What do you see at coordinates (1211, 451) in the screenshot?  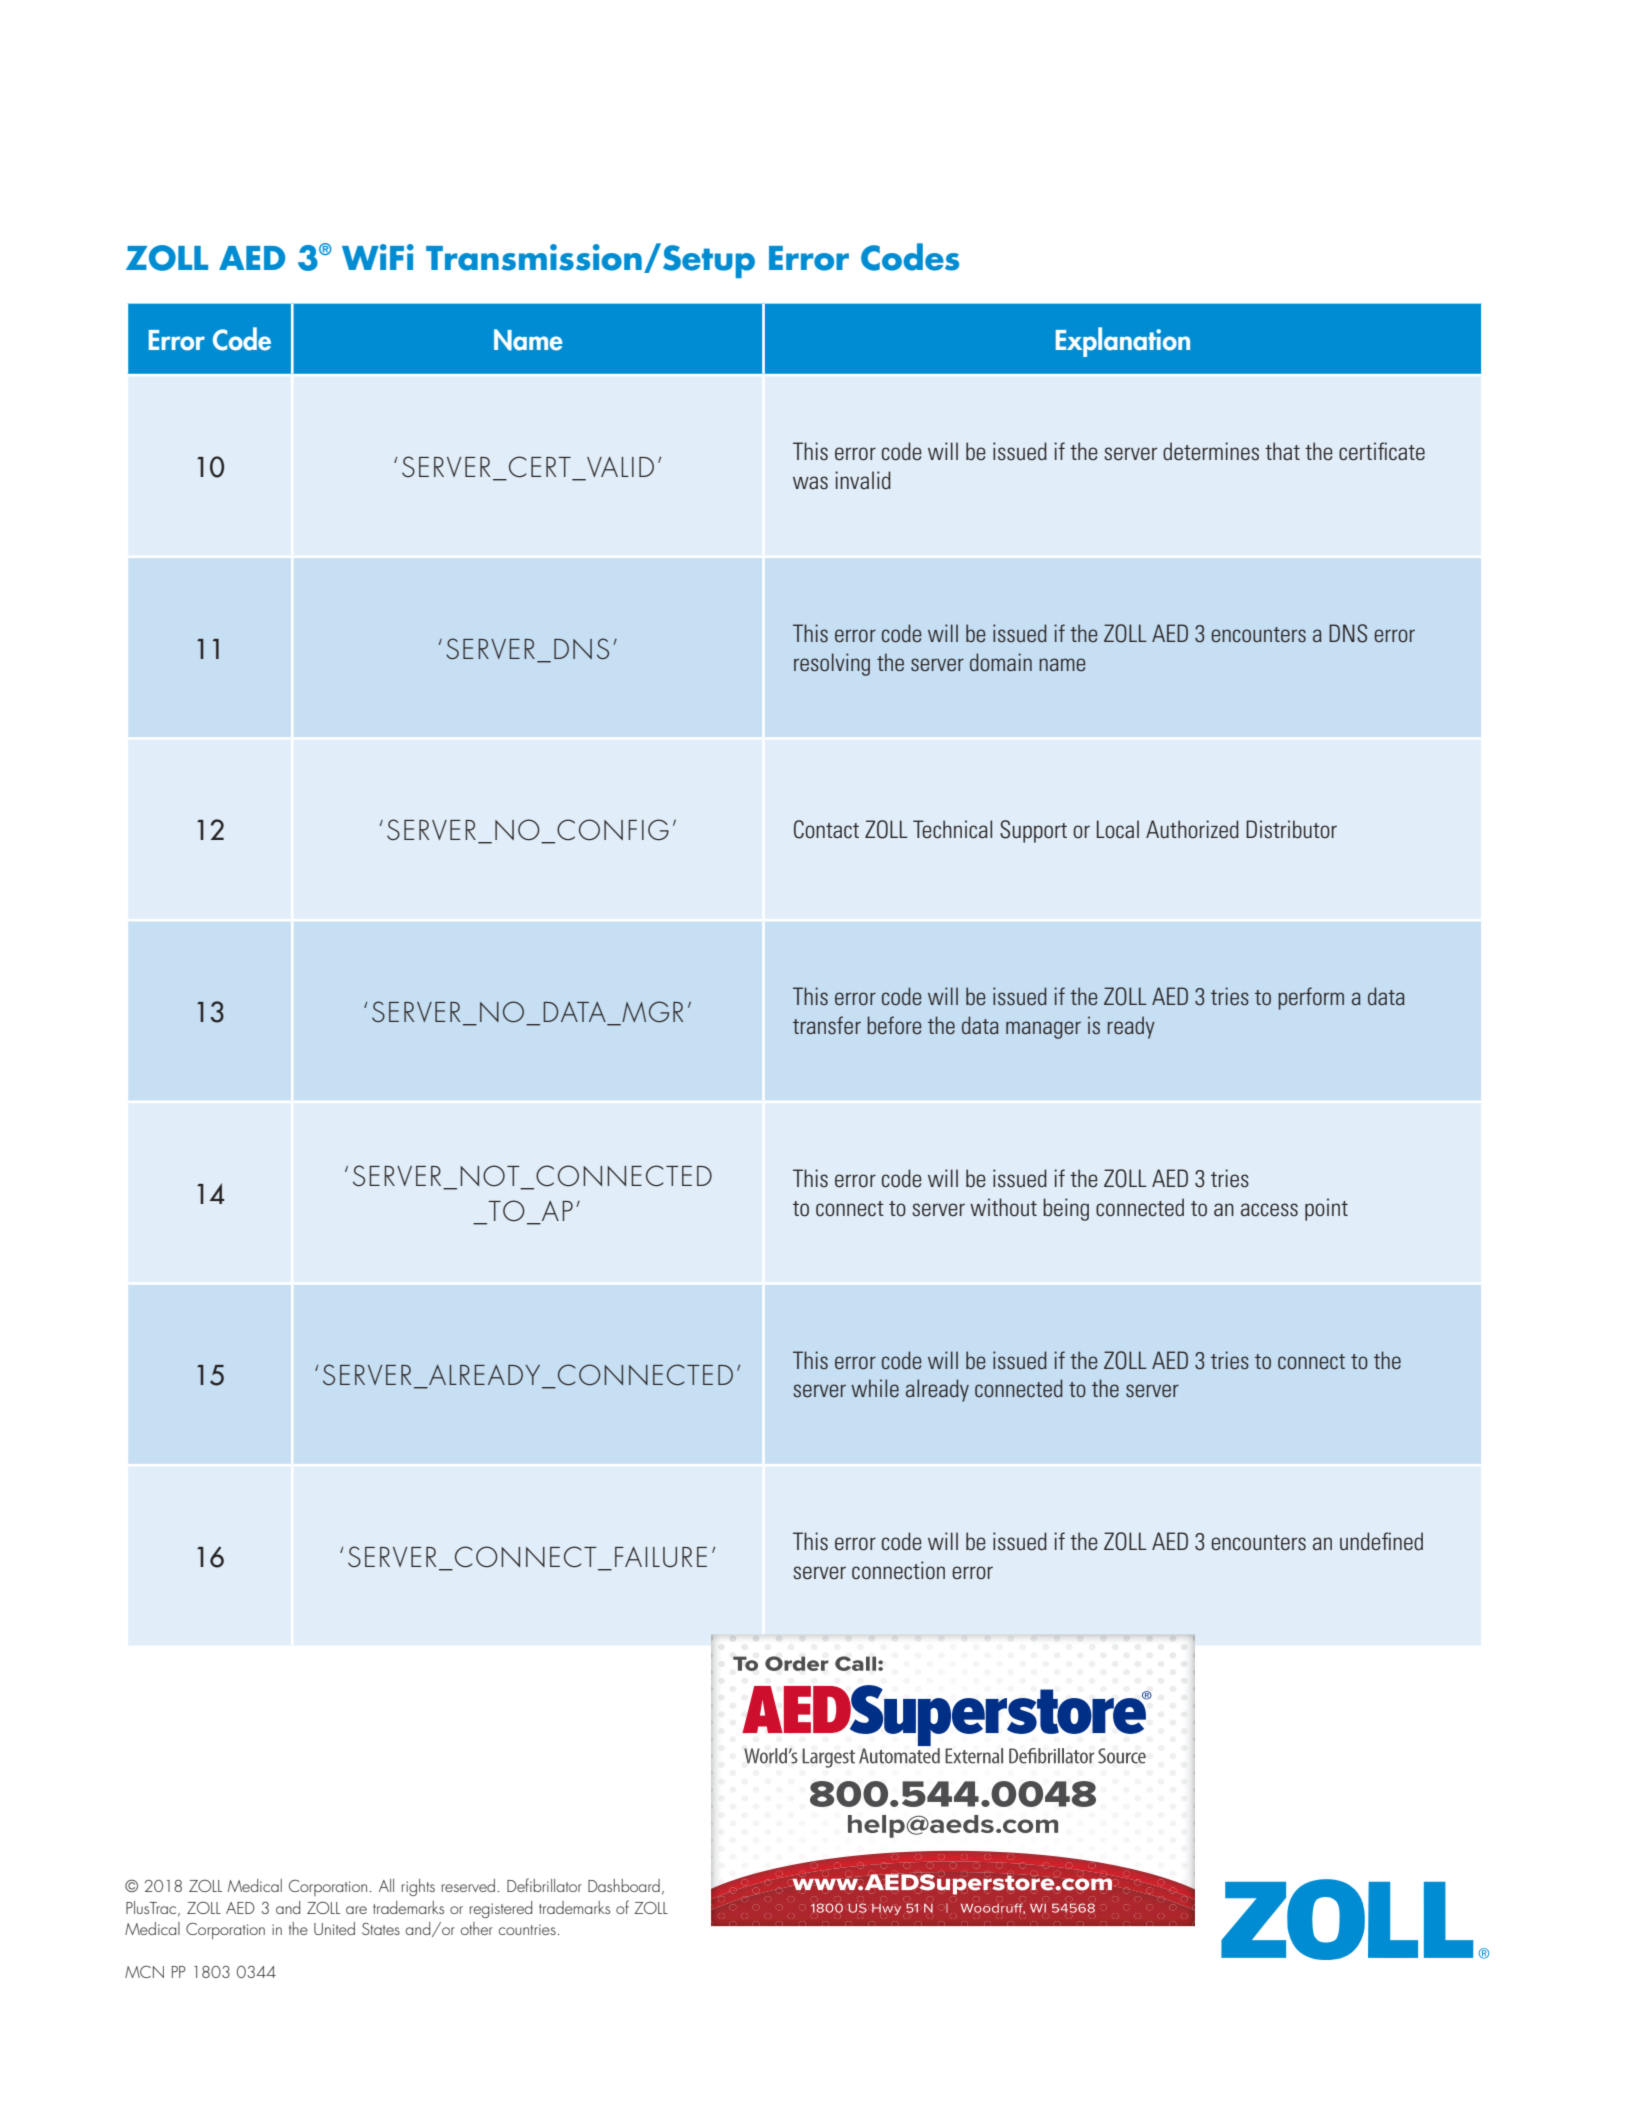 I see `determines` at bounding box center [1211, 451].
